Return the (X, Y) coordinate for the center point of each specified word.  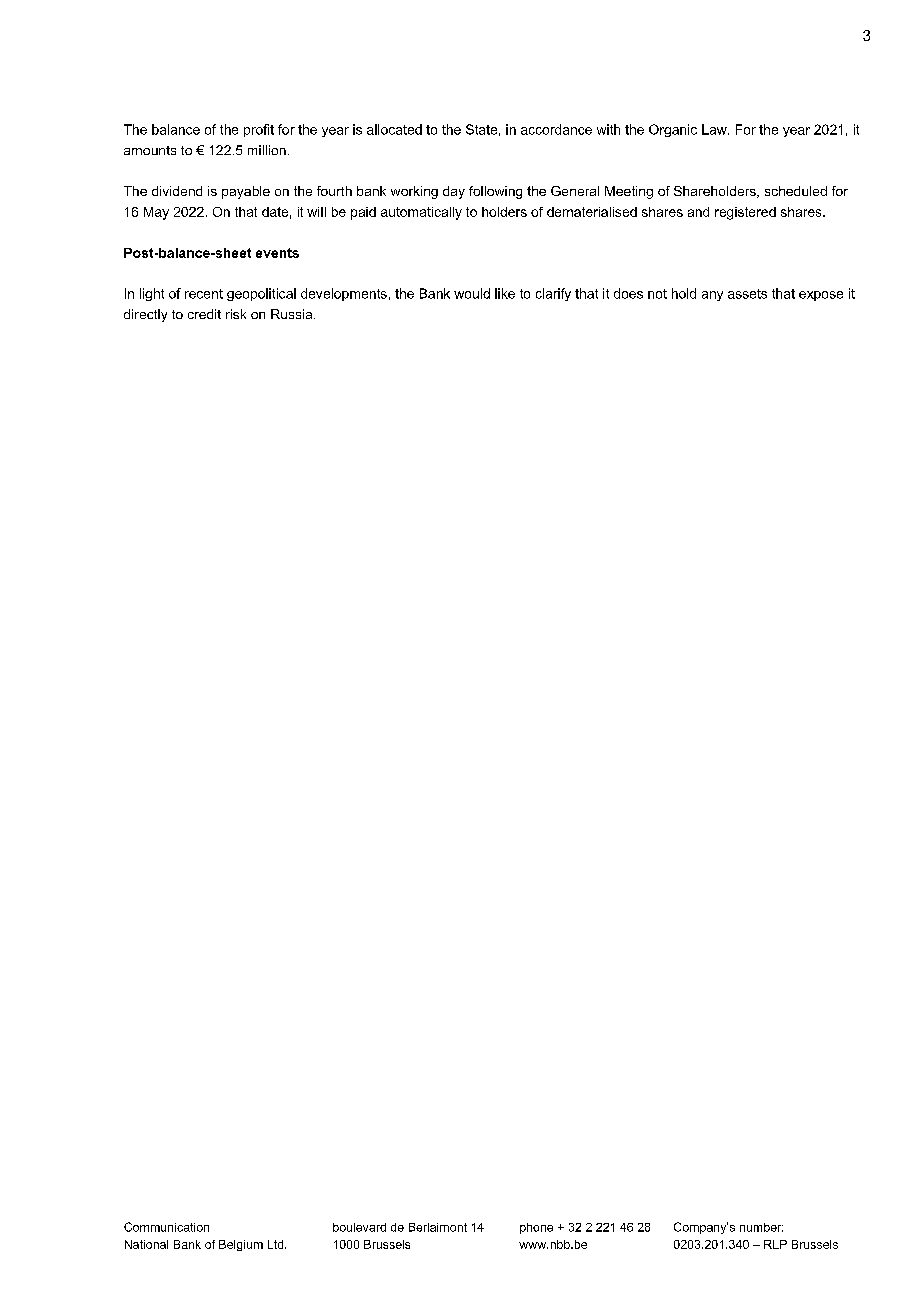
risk (236, 314)
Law (715, 129)
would (472, 293)
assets (747, 294)
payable (246, 192)
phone (536, 1228)
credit (204, 314)
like (505, 293)
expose (821, 296)
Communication (166, 1227)
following (495, 192)
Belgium (241, 1245)
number (761, 1227)
